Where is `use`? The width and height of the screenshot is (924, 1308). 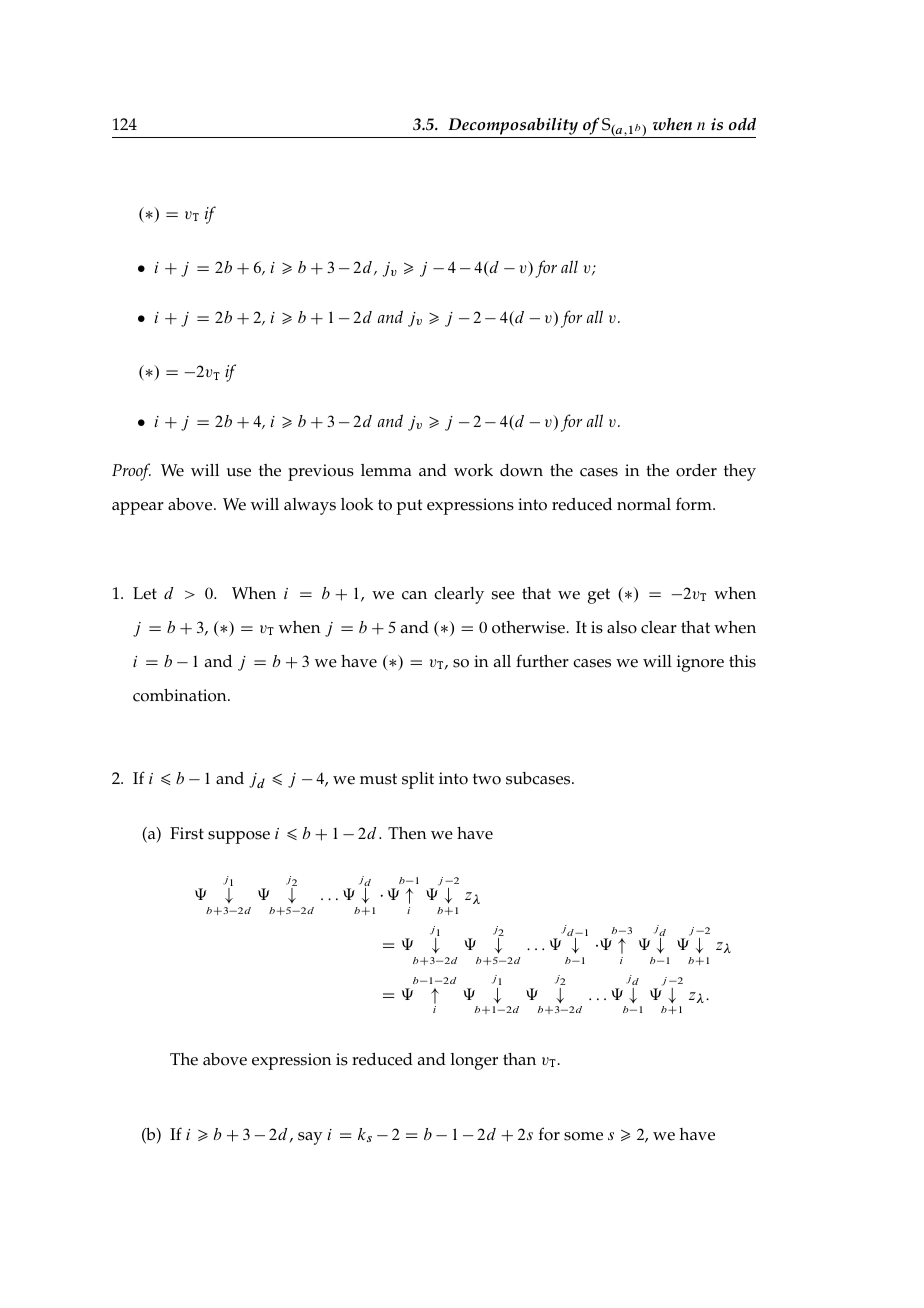
use is located at coordinates (239, 472).
